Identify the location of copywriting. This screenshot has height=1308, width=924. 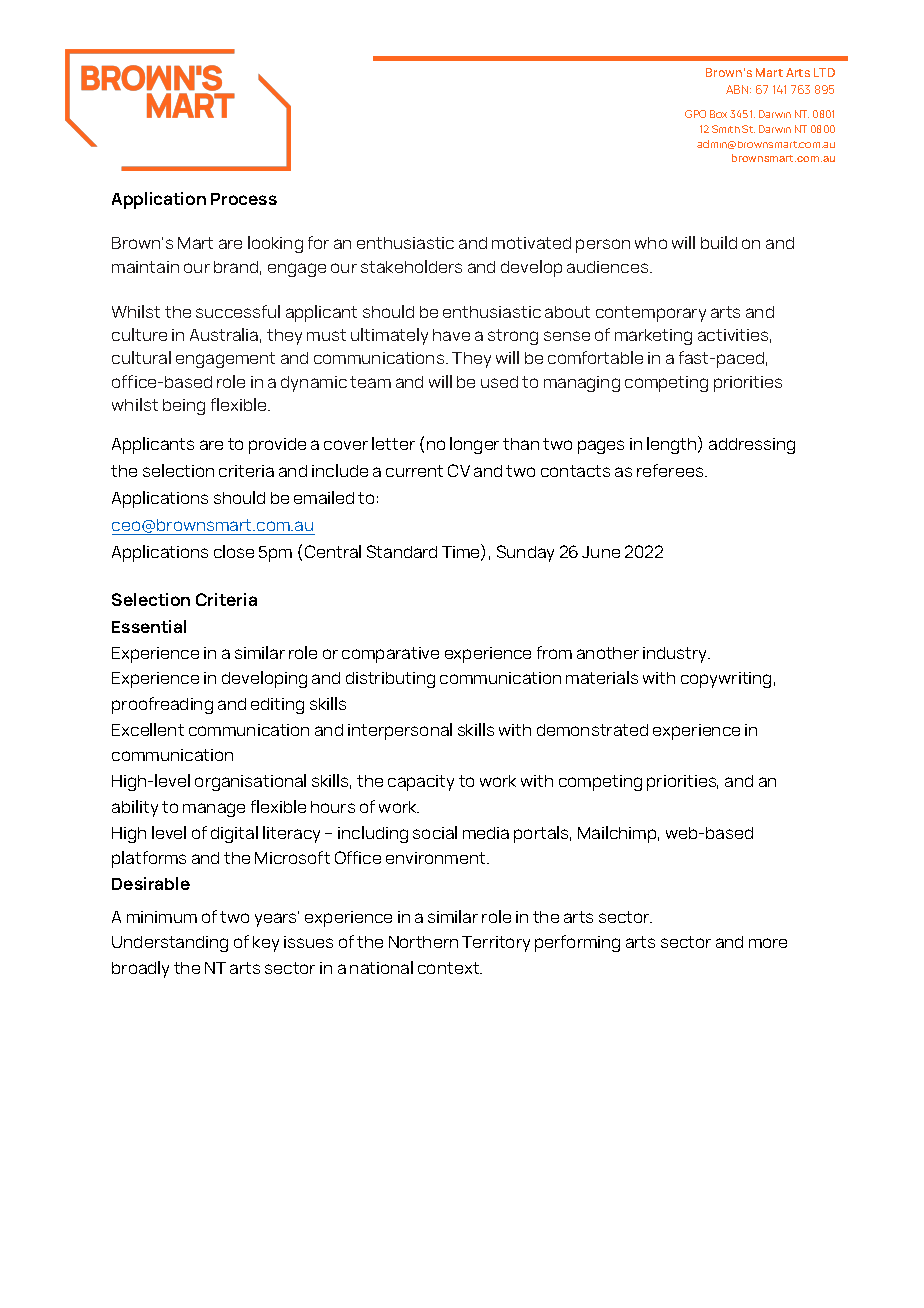
(726, 680).
